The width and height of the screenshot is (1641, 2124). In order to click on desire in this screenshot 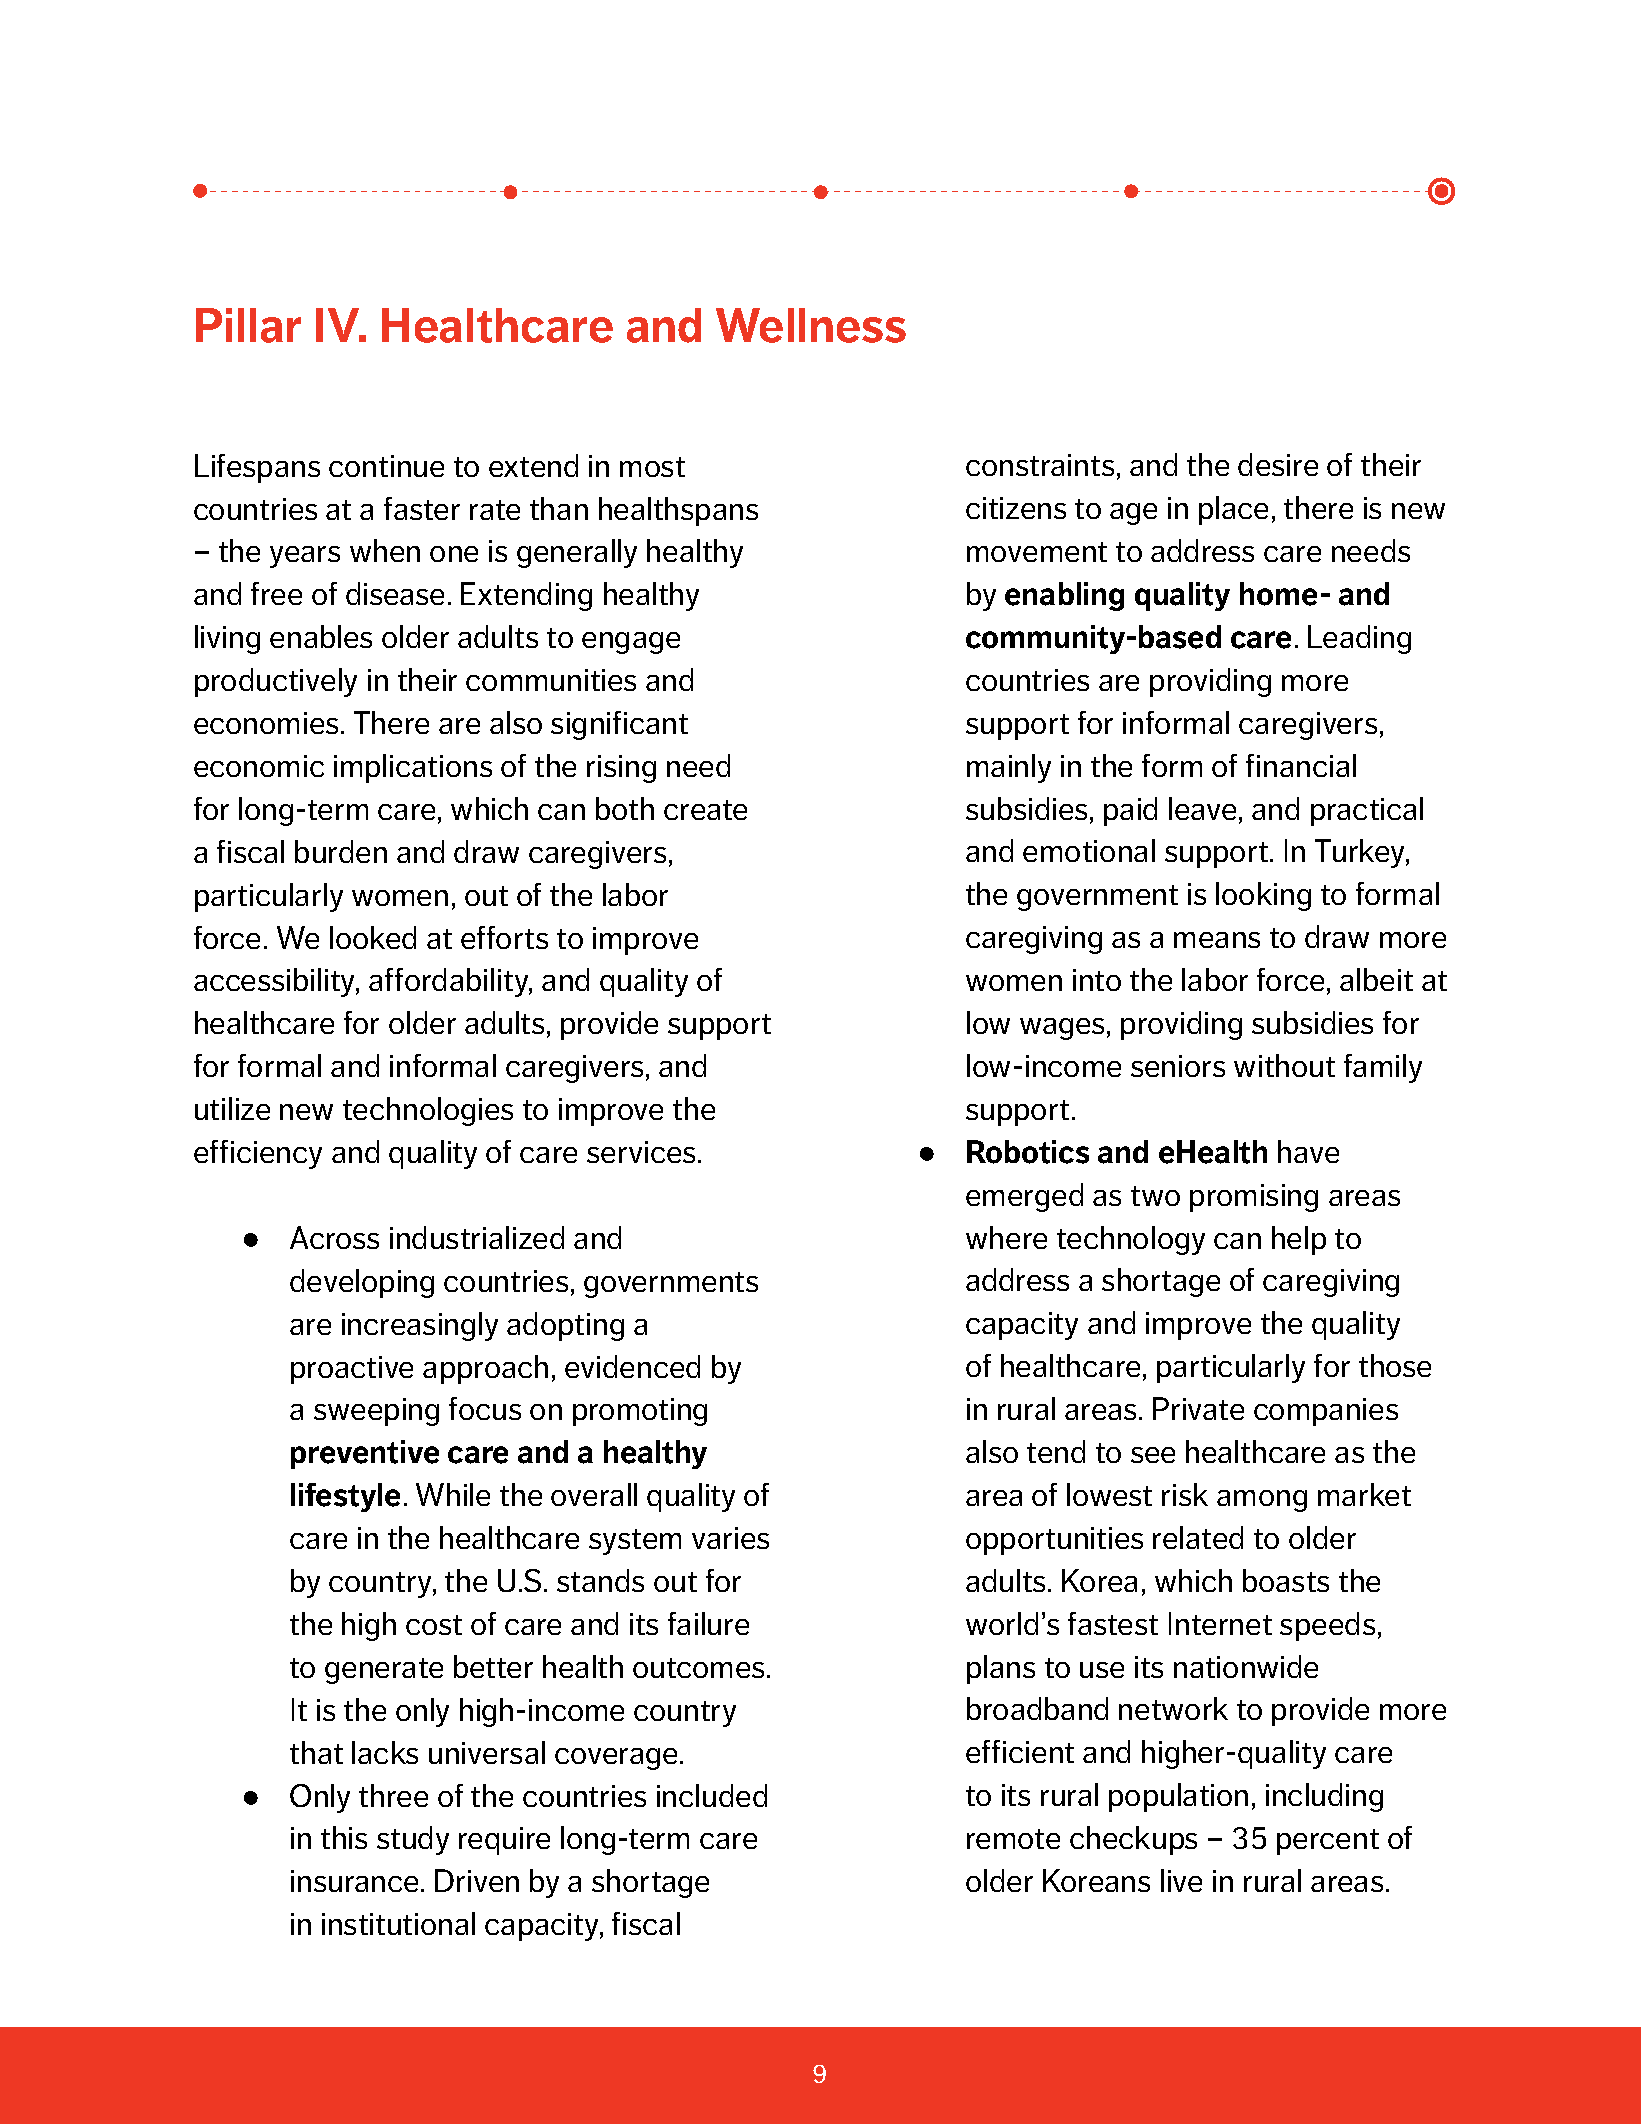, I will do `click(1278, 464)`.
